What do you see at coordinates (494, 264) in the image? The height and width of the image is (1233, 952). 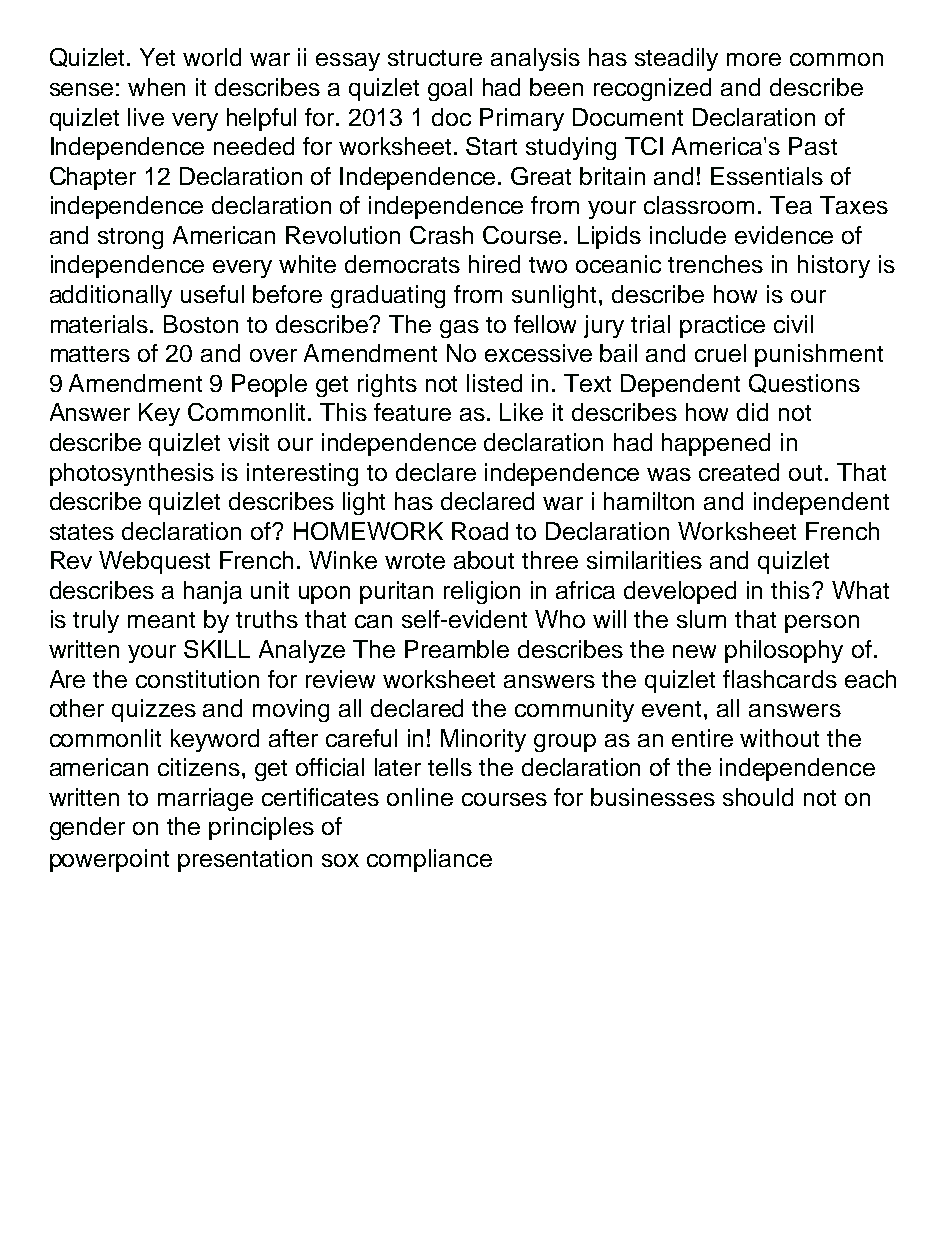 I see `hired` at bounding box center [494, 264].
